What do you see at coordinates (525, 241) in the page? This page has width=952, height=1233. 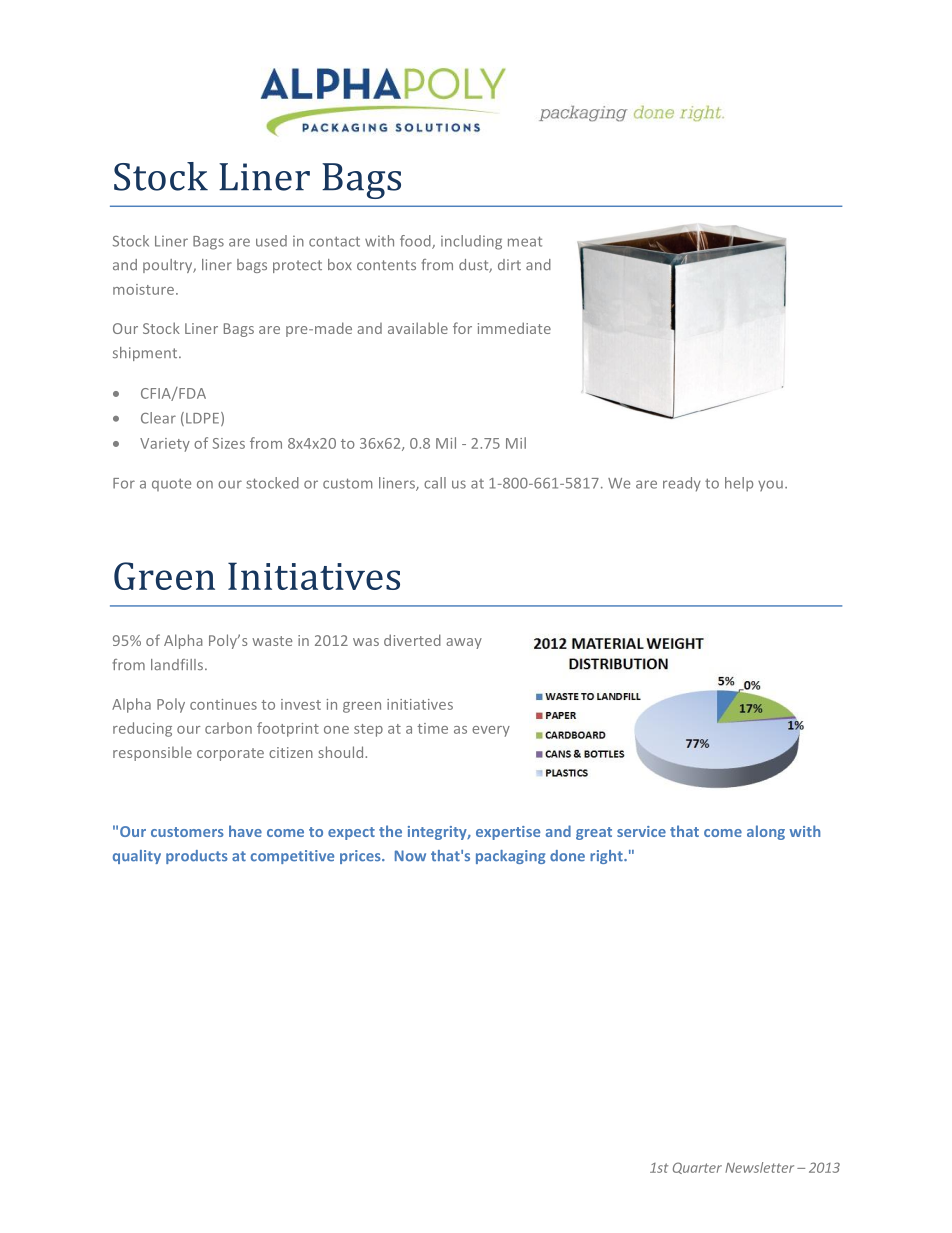 I see `meat` at bounding box center [525, 241].
